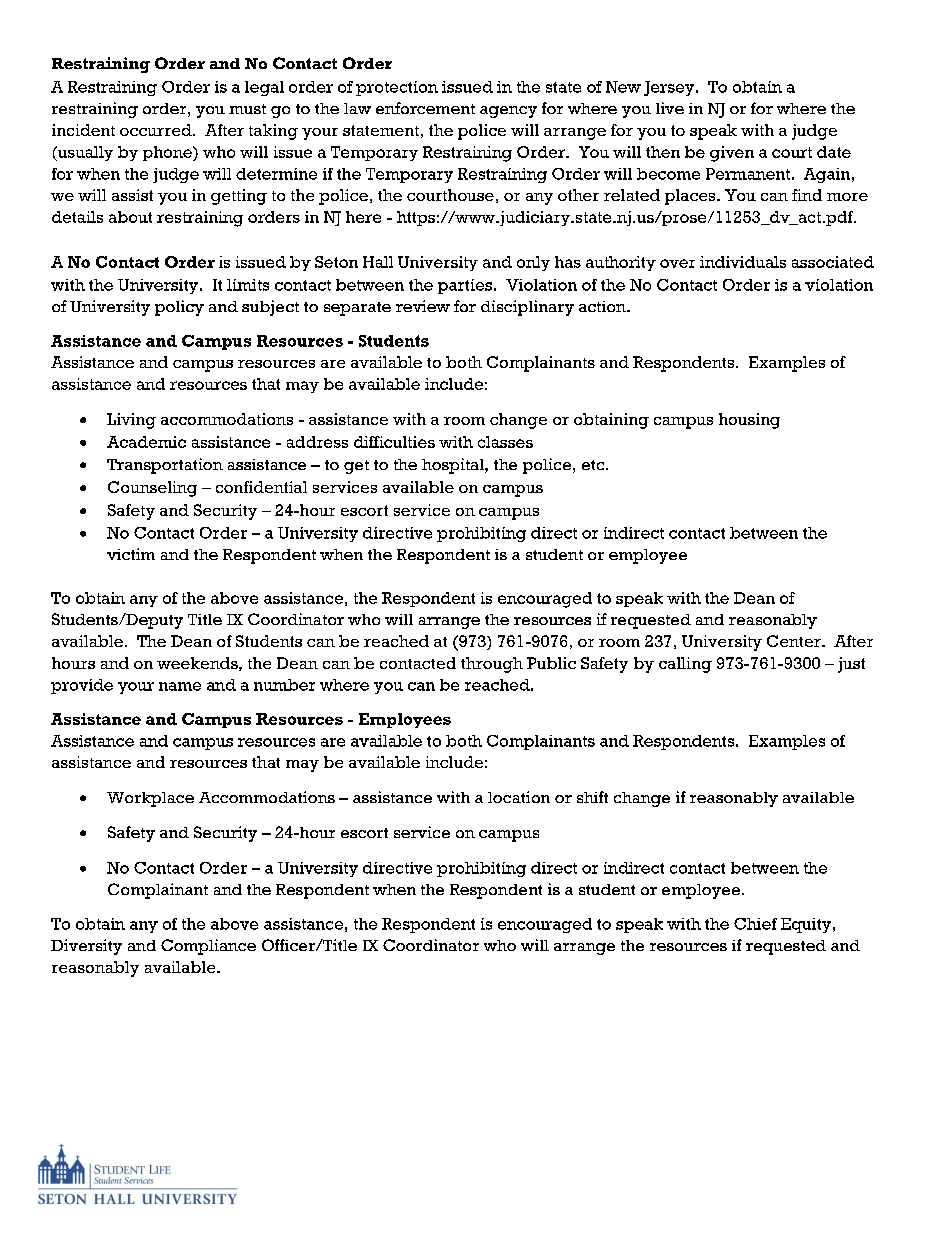 The height and width of the screenshot is (1233, 952). Describe the element at coordinates (208, 947) in the screenshot. I see `Compliance` at that location.
